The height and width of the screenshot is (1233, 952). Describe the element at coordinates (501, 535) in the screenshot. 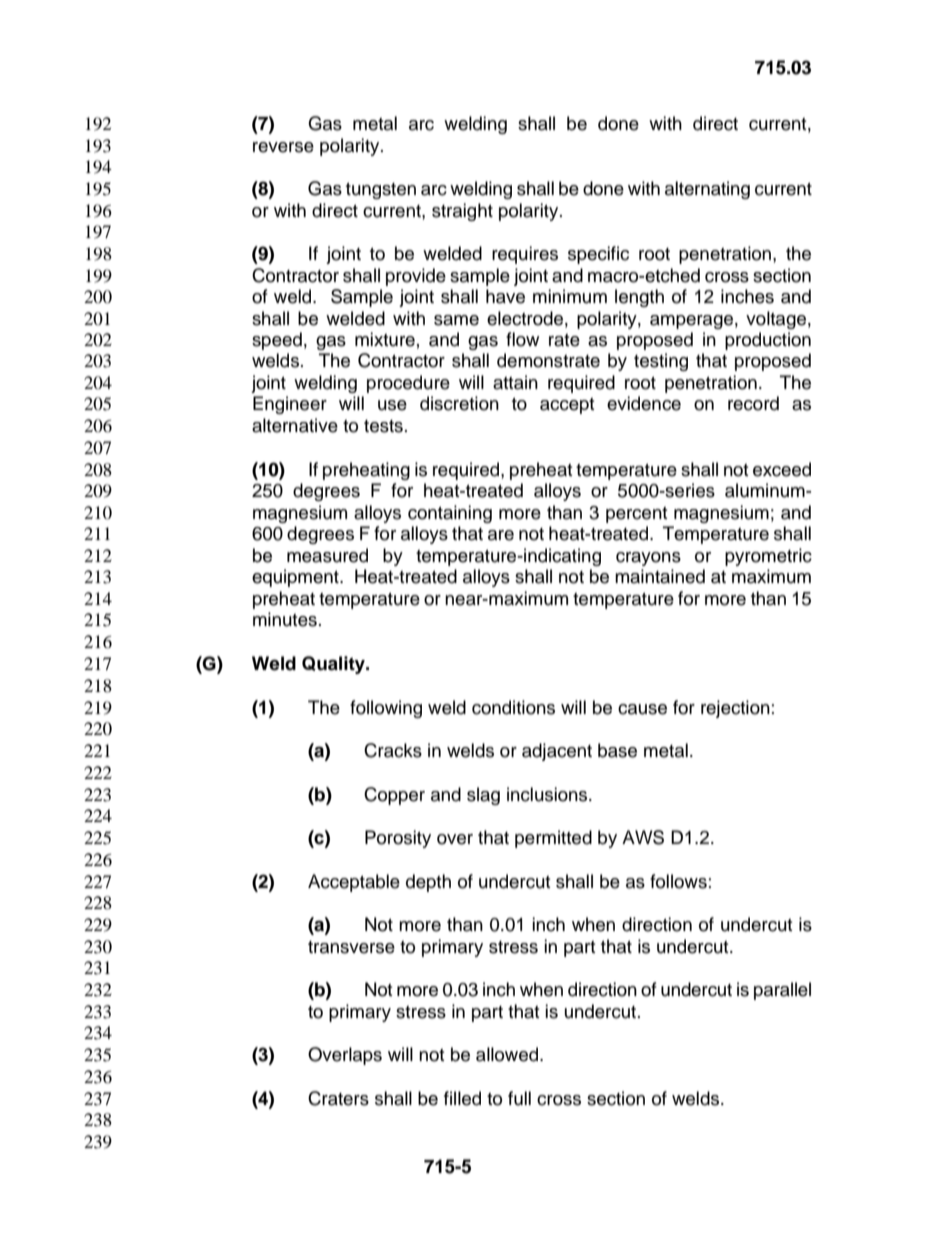

I see `are` at that location.
